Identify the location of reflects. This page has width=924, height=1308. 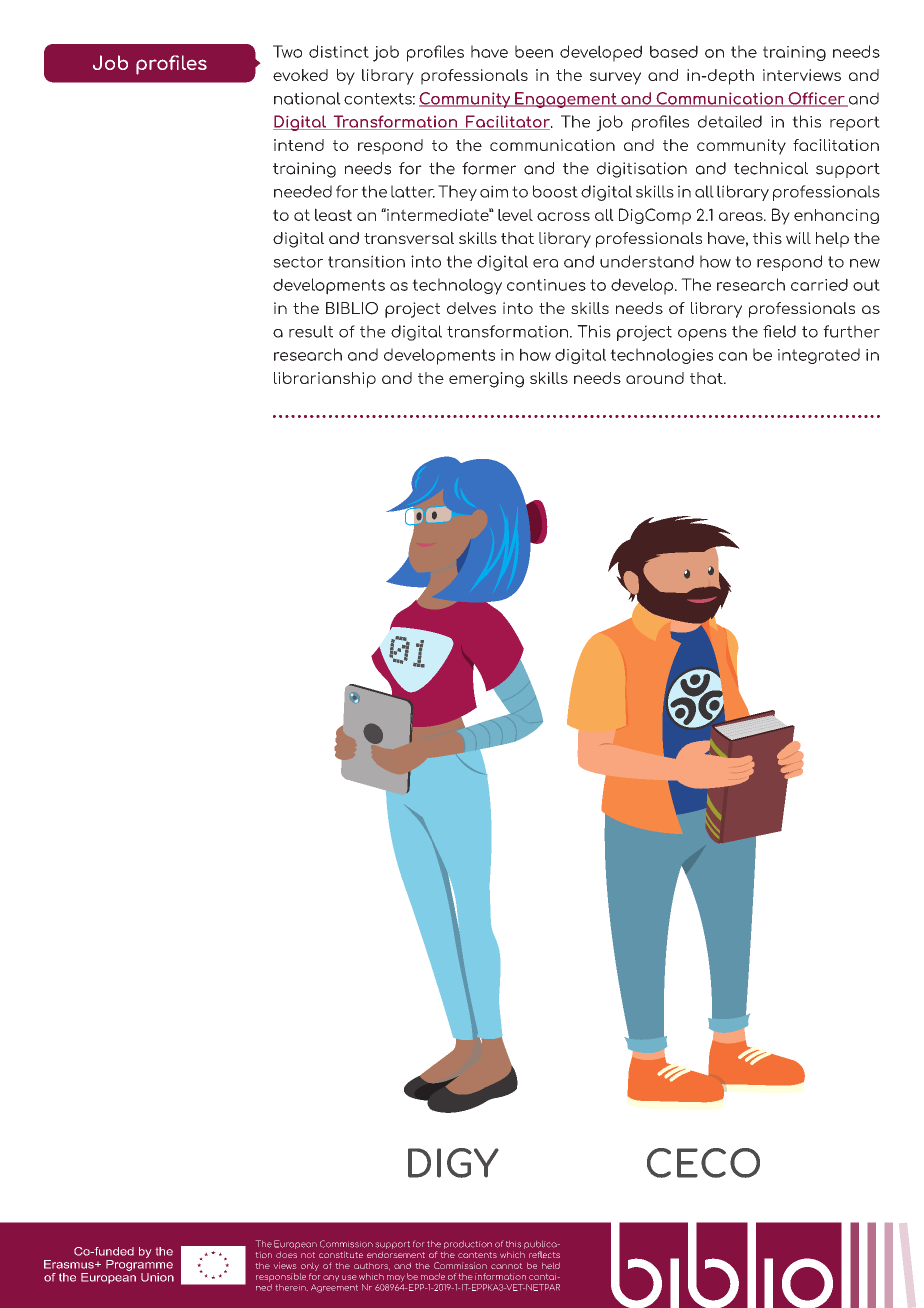
(544, 1254).
